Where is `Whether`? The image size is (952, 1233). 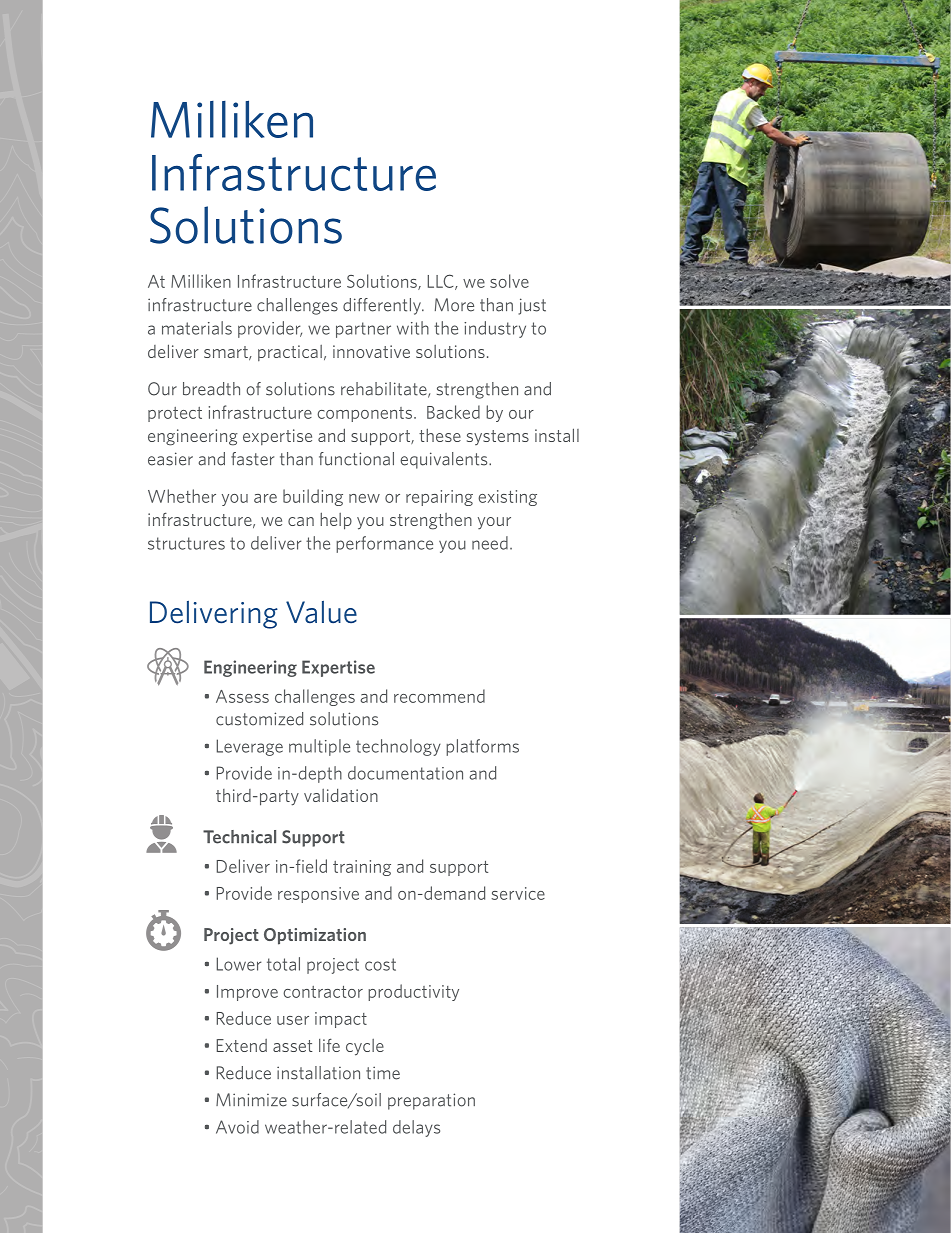
Whether is located at coordinates (182, 496).
